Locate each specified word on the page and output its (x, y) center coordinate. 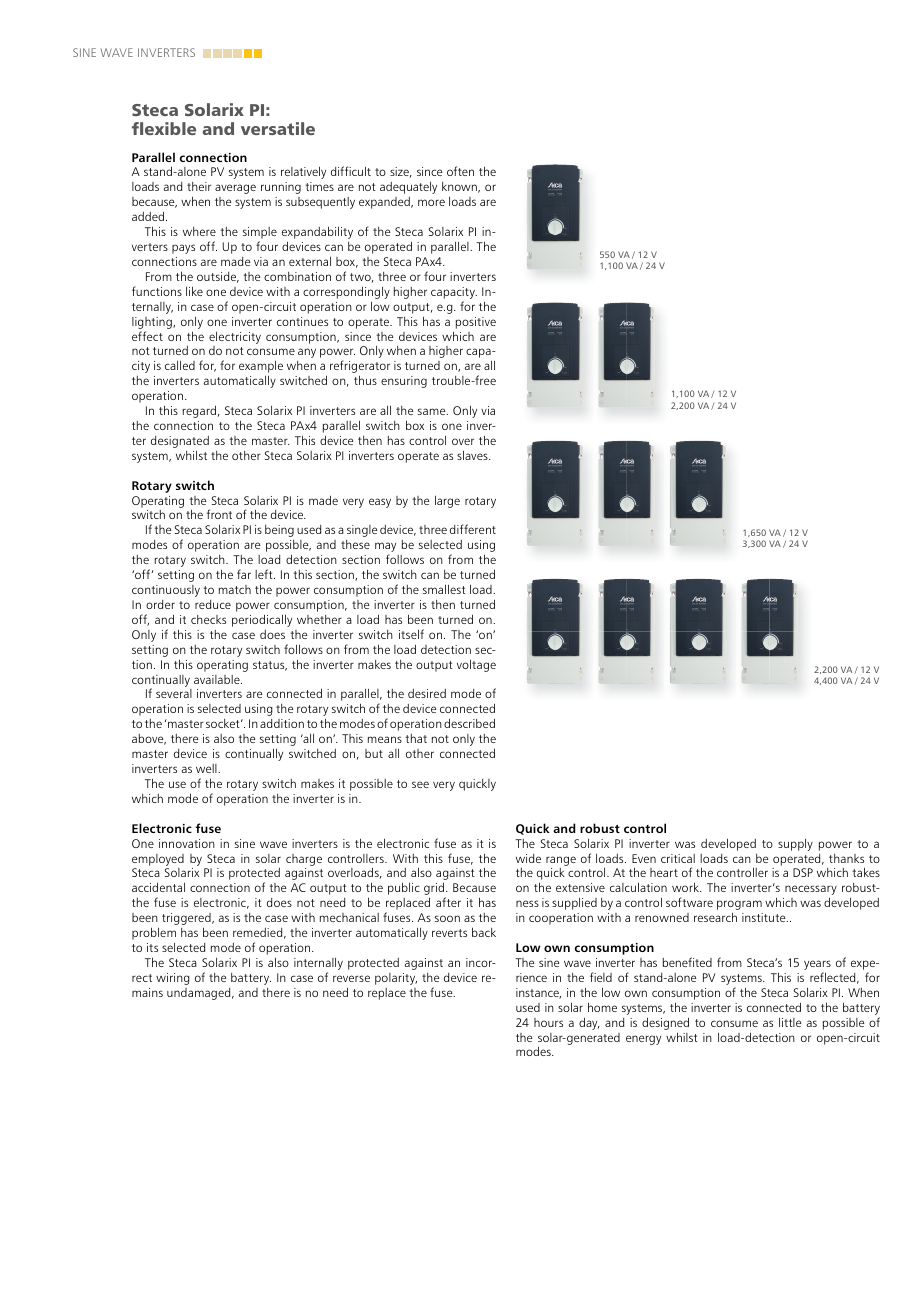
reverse (351, 978)
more (431, 202)
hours (548, 1022)
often (460, 171)
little (790, 1022)
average (235, 189)
